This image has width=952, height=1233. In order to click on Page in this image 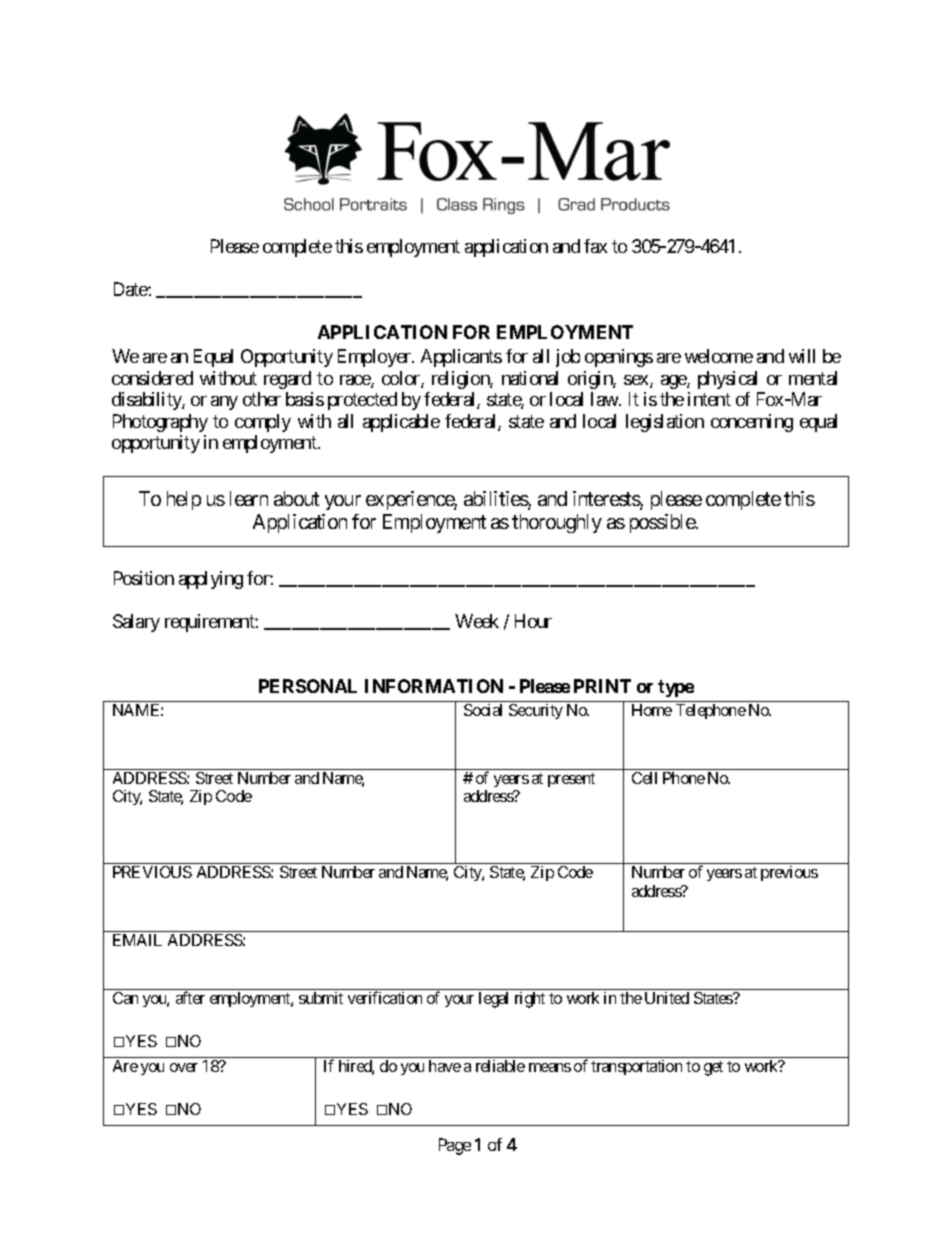, I will do `click(455, 1146)`.
